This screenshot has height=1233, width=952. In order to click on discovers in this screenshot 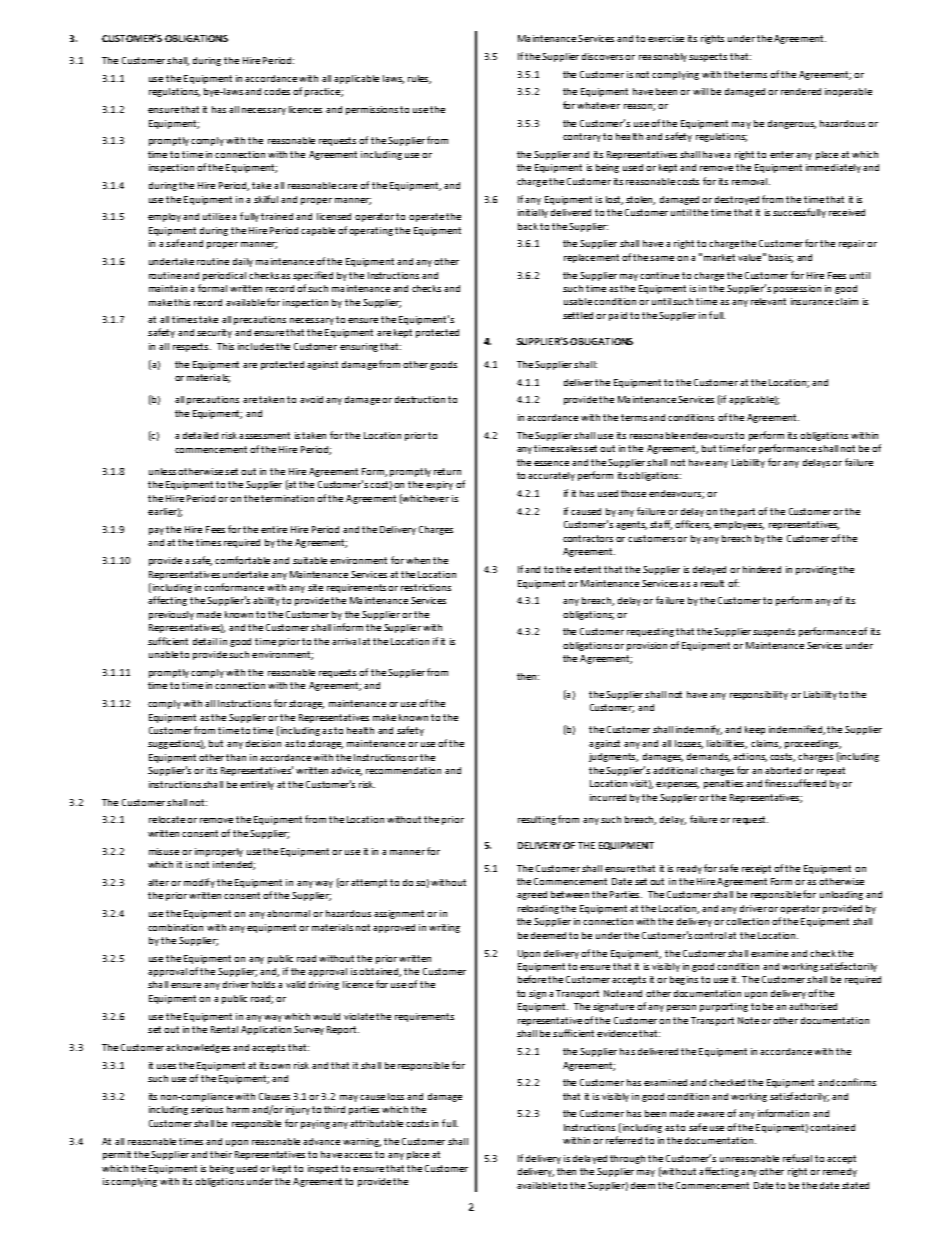, I will do `click(602, 56)`.
